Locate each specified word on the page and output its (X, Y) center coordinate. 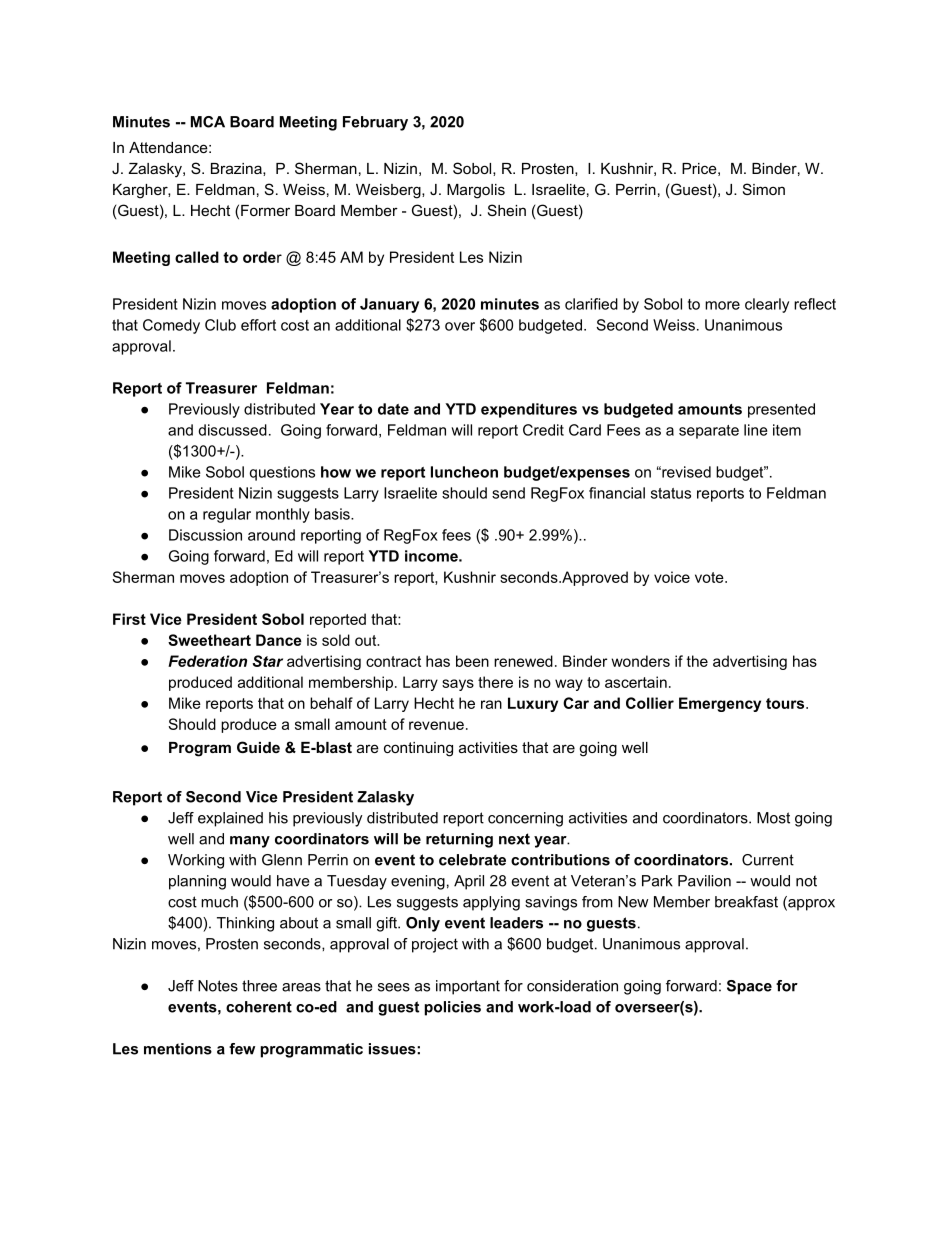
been (472, 661)
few (242, 1049)
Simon (764, 189)
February (375, 123)
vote (710, 577)
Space (749, 987)
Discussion (205, 535)
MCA (208, 122)
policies (453, 1008)
